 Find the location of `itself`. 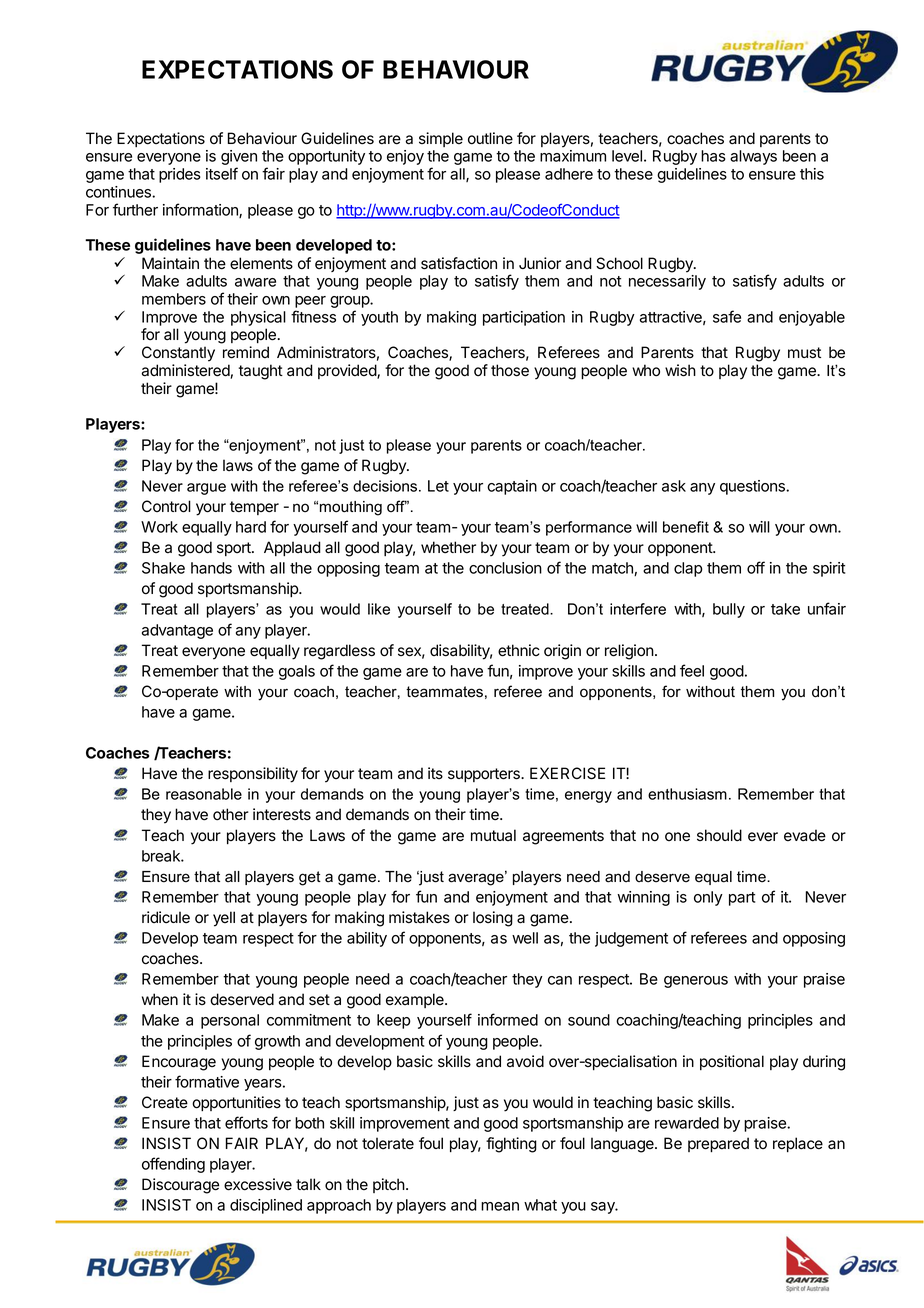

itself is located at coordinates (222, 173).
